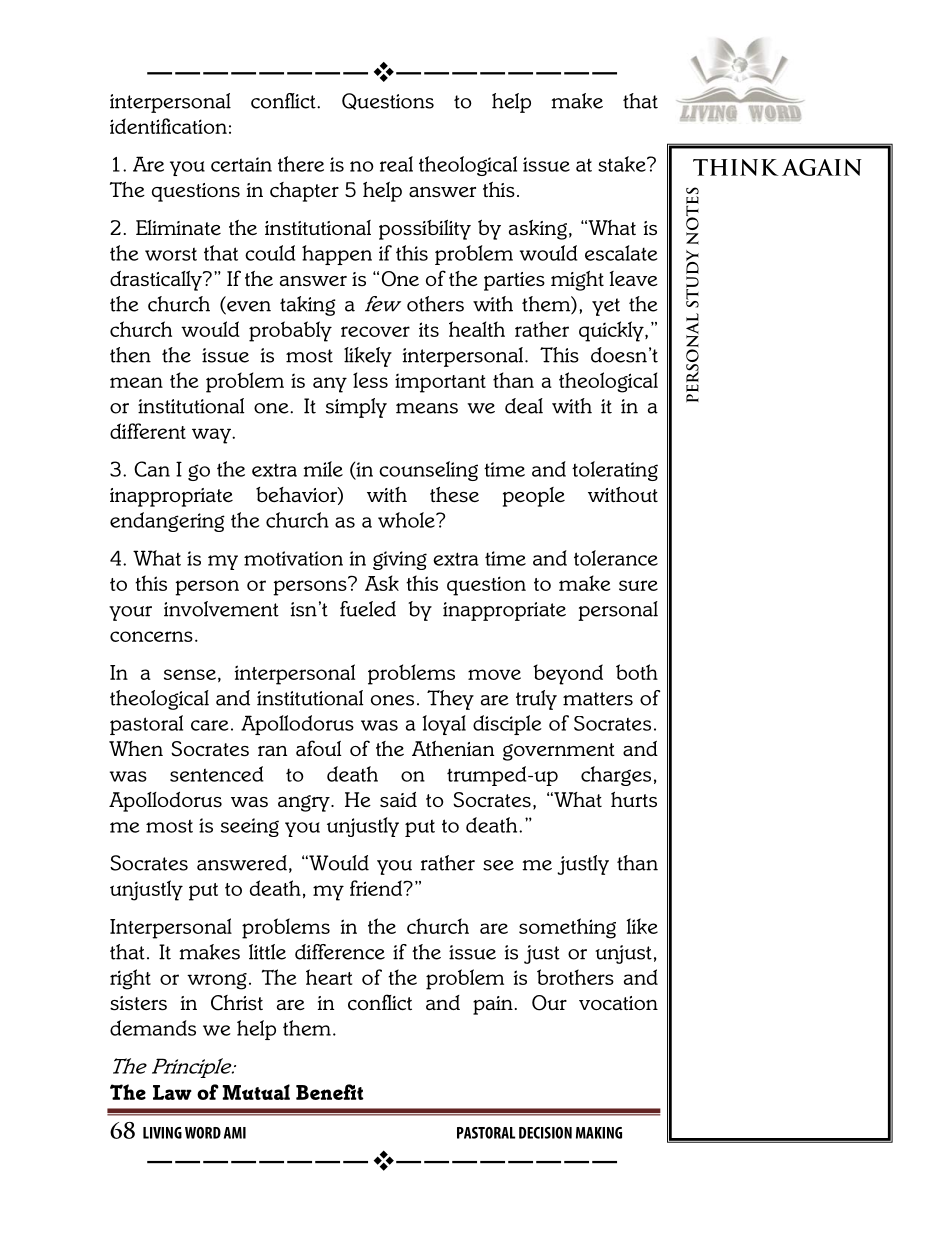 This screenshot has height=1233, width=952. I want to click on certain, so click(241, 164).
